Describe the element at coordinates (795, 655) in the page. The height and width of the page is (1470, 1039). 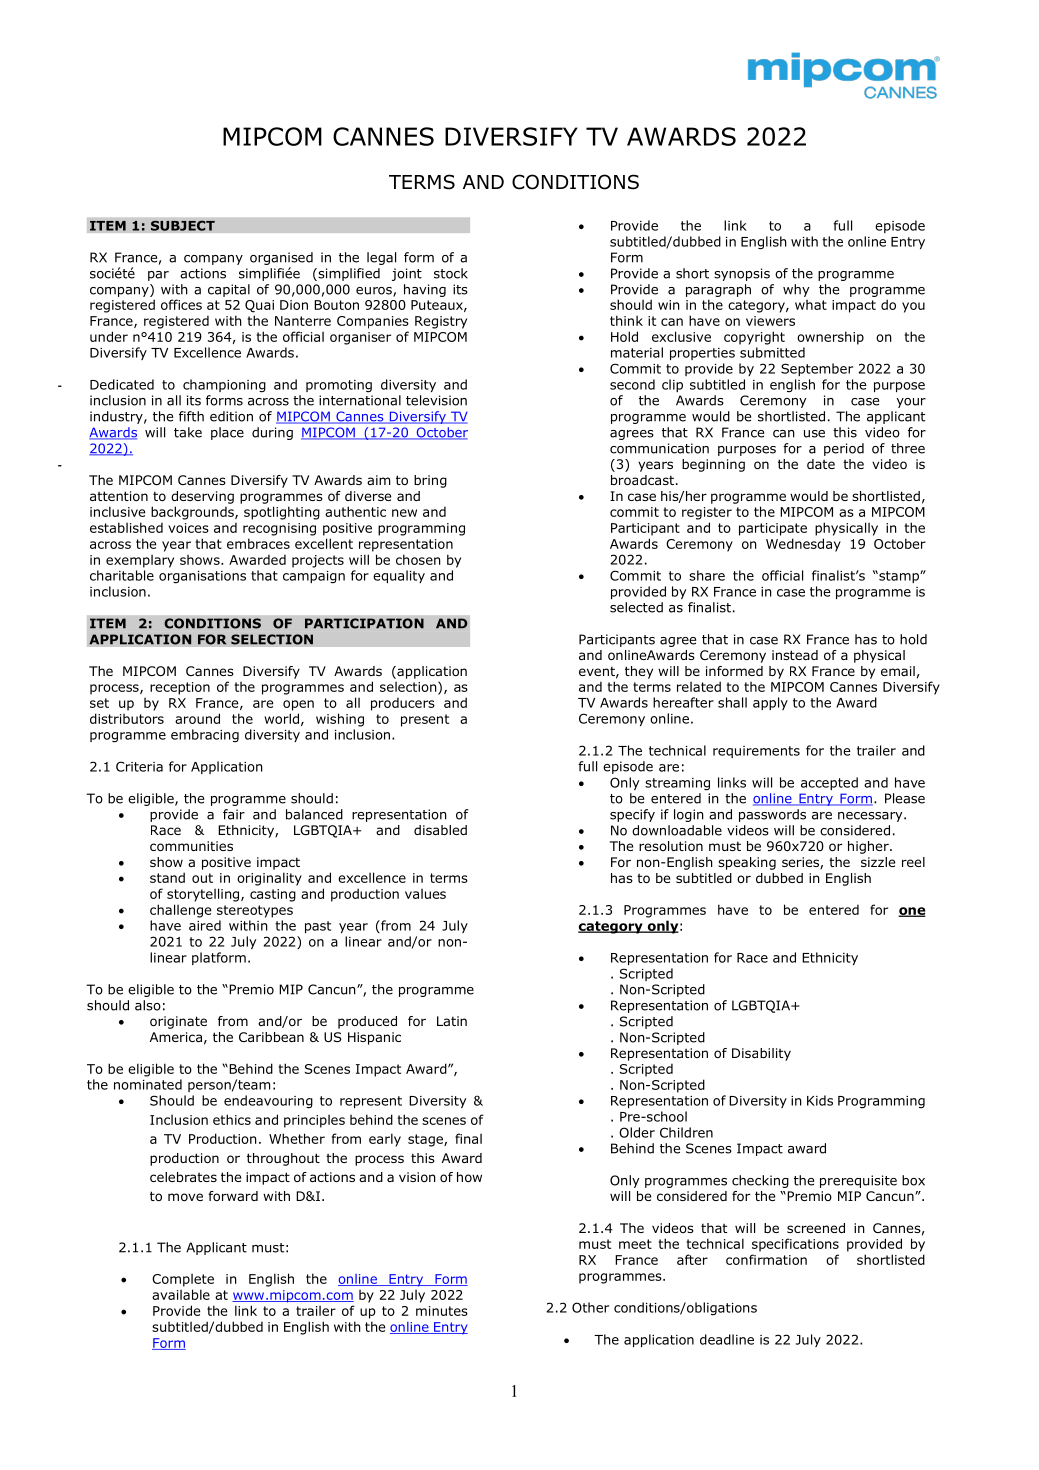
I see `instead` at that location.
